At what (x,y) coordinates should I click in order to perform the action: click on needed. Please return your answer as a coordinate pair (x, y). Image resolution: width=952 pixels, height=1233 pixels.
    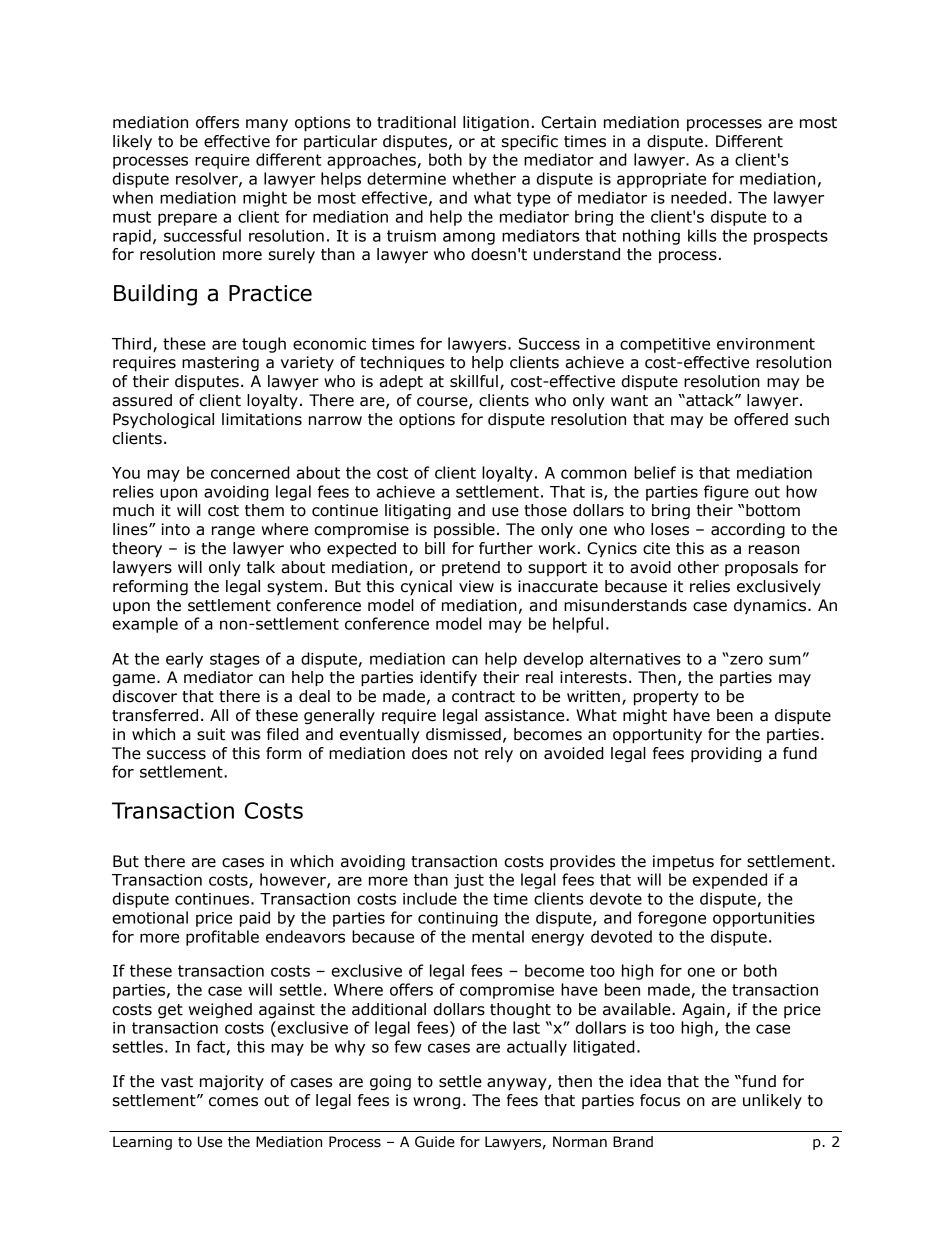
    Looking at the image, I should click on (698, 197).
